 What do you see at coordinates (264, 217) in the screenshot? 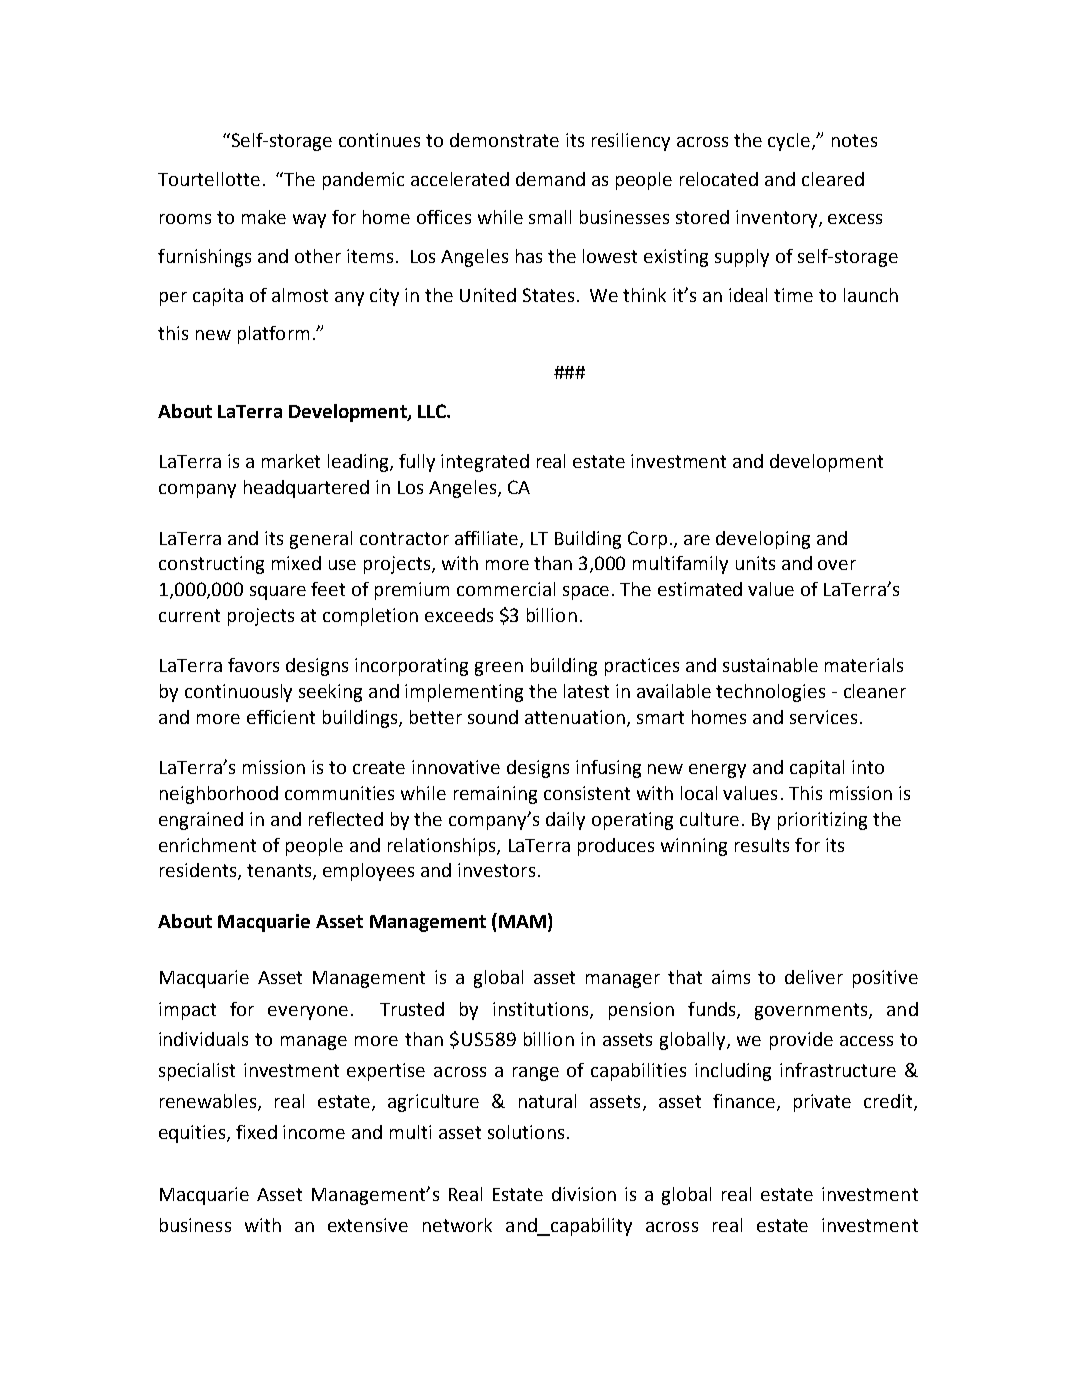
I see `make` at bounding box center [264, 217].
